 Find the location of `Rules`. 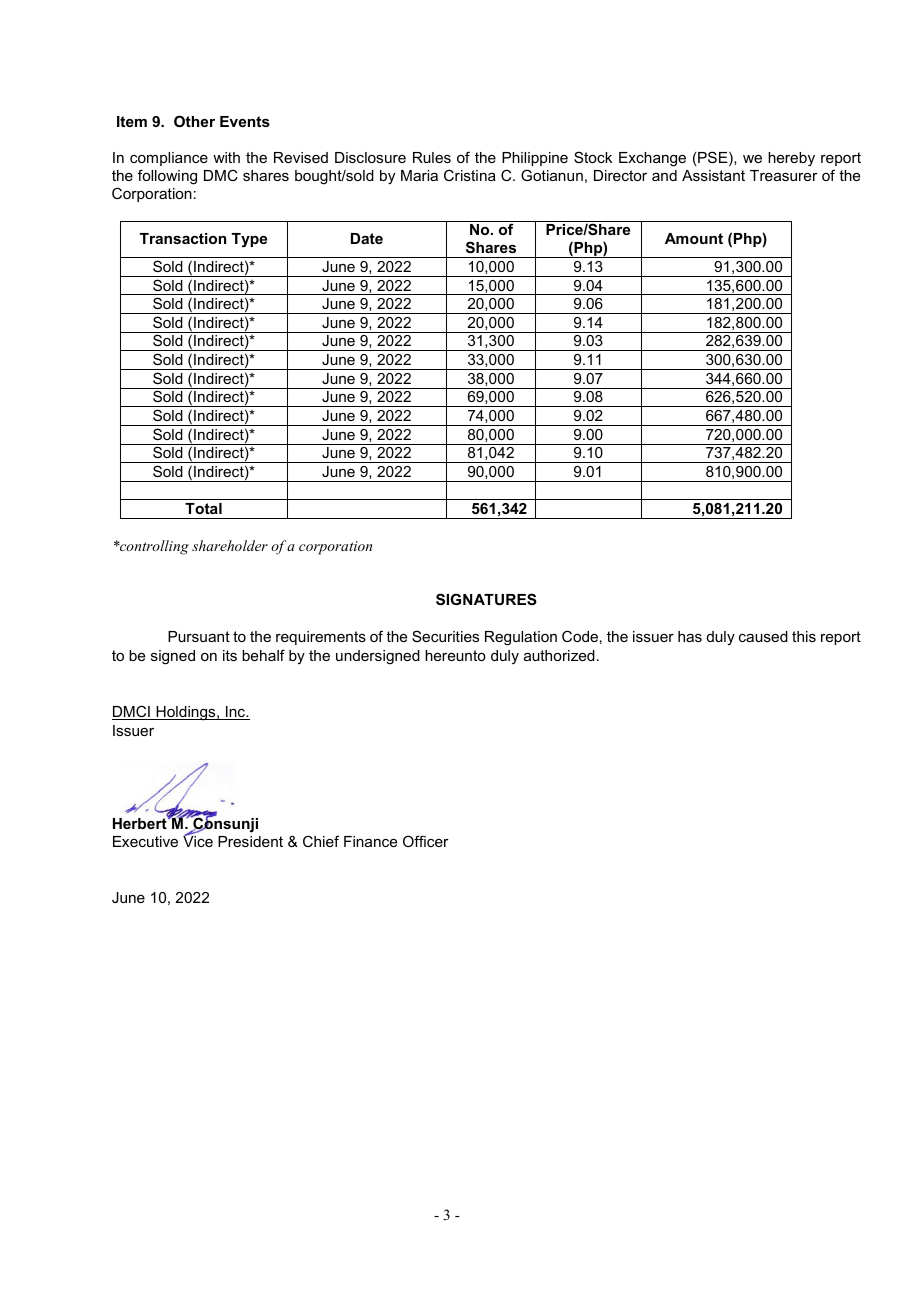

Rules is located at coordinates (432, 157).
